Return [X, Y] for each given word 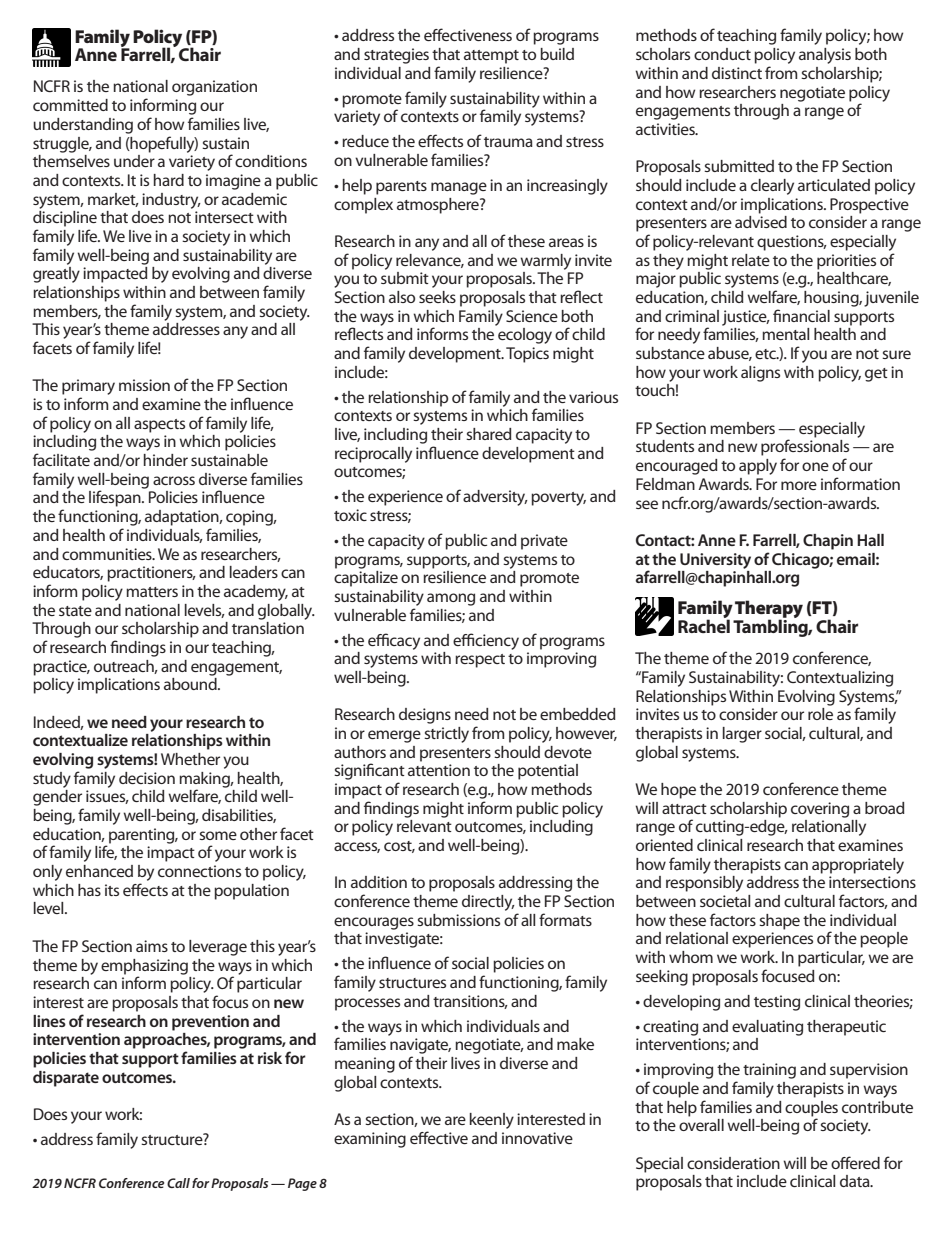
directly [488, 903]
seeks [437, 297]
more [799, 485]
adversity [495, 498]
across [174, 480]
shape [779, 922]
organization [214, 88]
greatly [56, 275]
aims [152, 946]
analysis [825, 56]
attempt [491, 57]
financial [801, 315]
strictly [446, 735]
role [820, 714]
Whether [190, 759]
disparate [66, 1079]
